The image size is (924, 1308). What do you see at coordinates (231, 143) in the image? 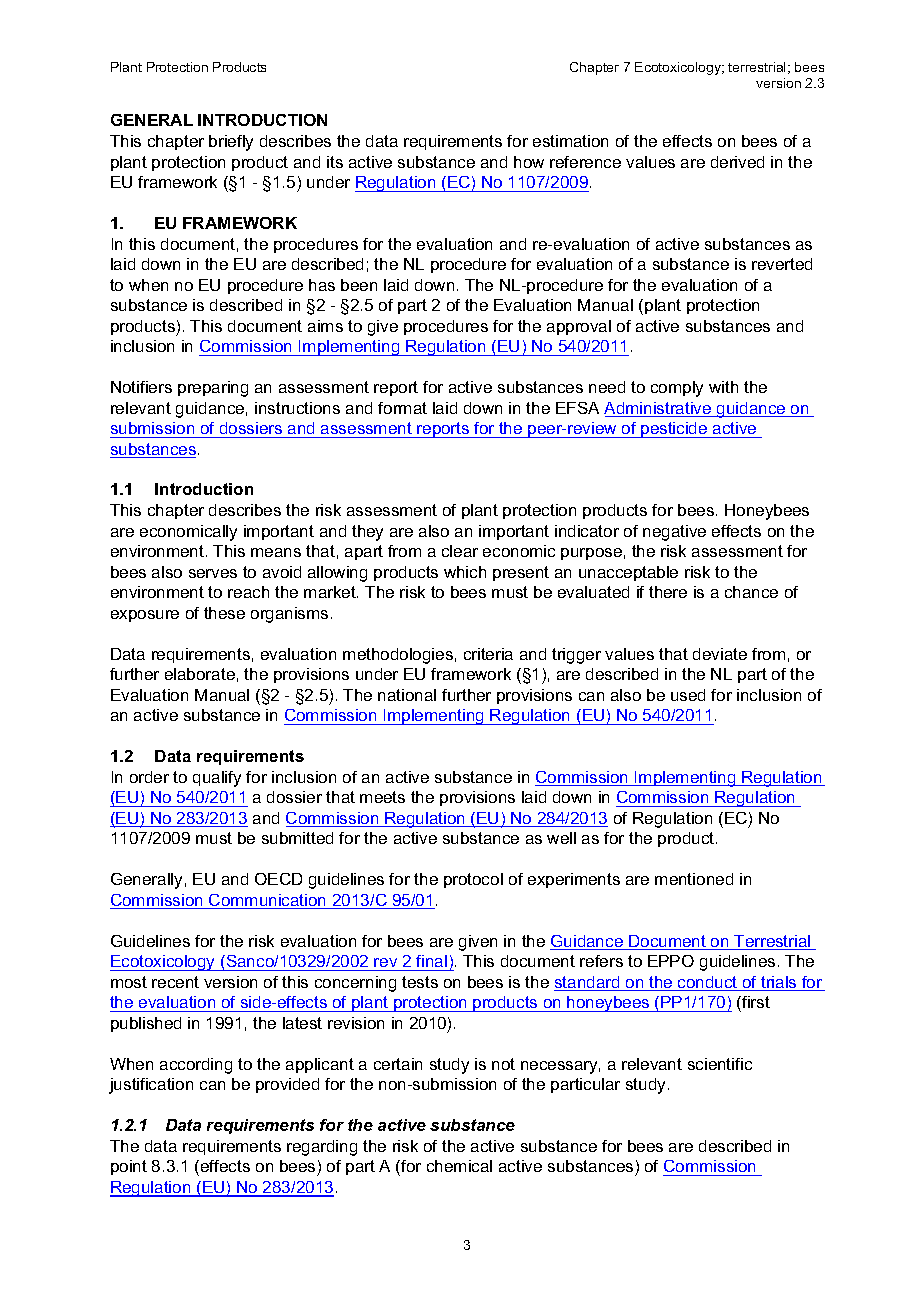
I see `briefly` at bounding box center [231, 143].
